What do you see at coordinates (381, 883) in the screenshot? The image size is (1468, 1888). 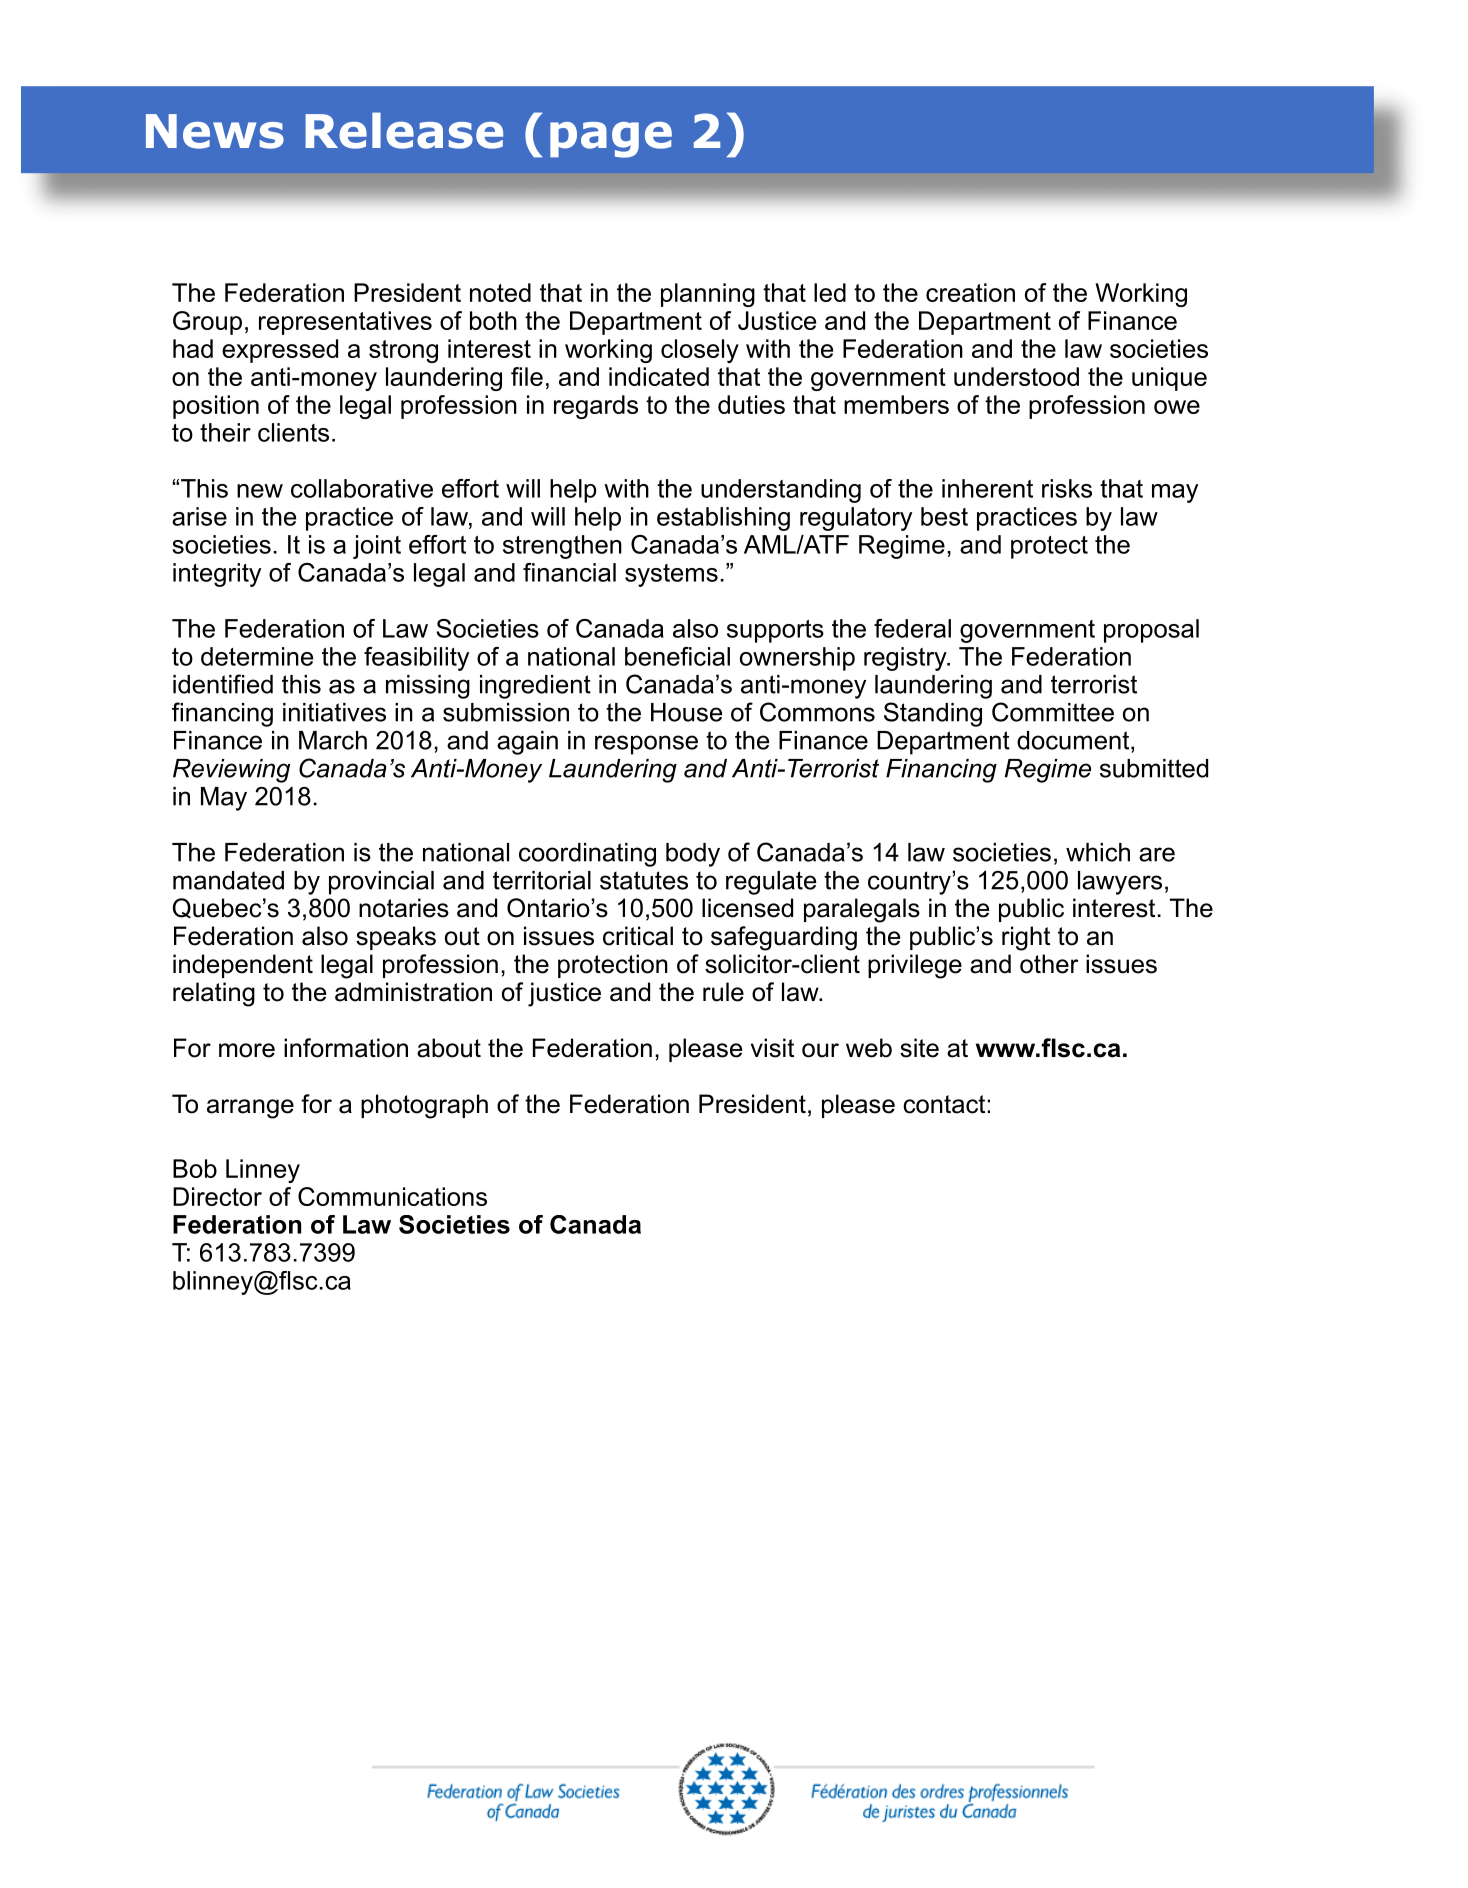 I see `provincial` at bounding box center [381, 883].
